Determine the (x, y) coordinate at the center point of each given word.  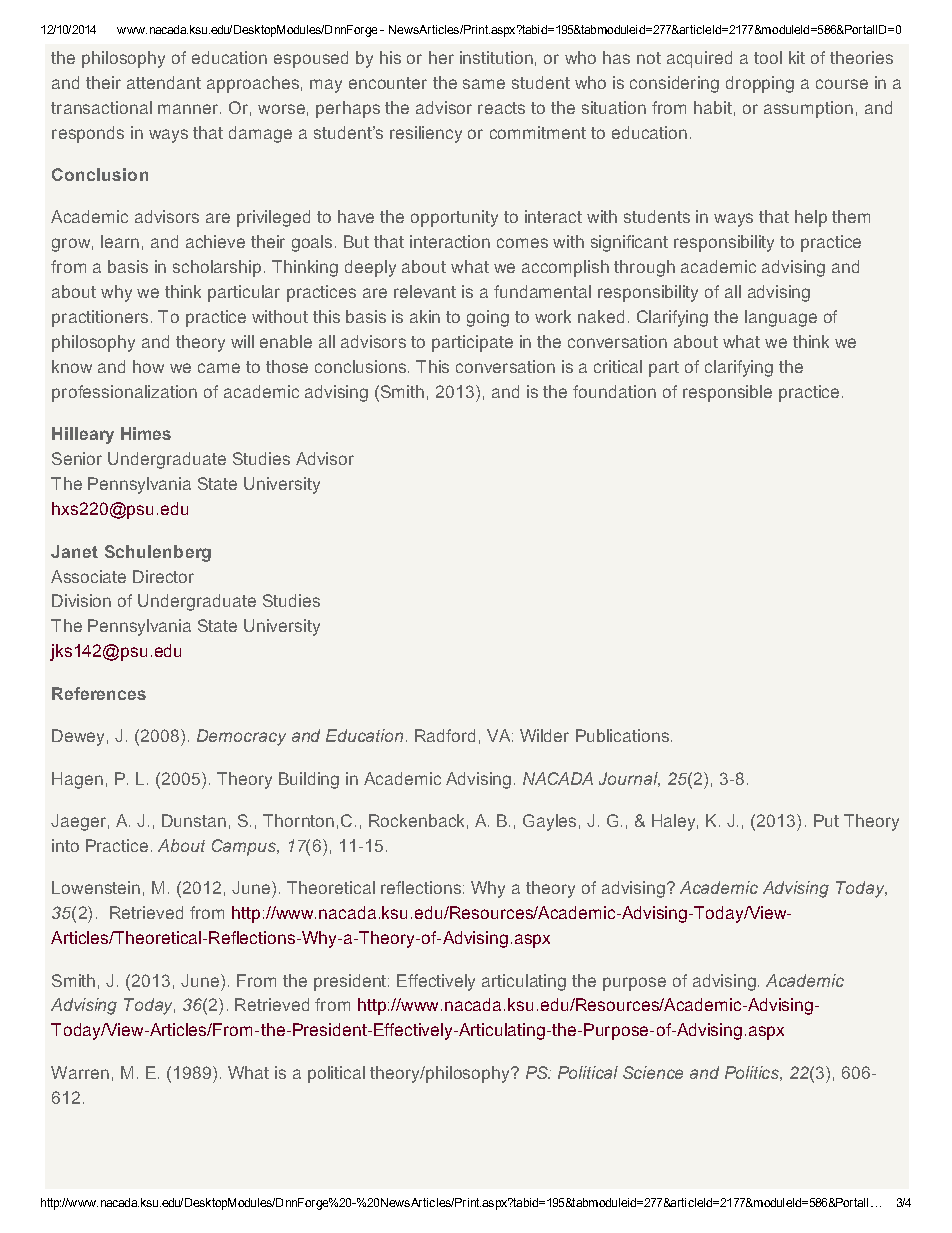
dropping (760, 84)
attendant (164, 82)
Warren (80, 1072)
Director (163, 576)
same (484, 84)
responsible (727, 393)
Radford (445, 735)
